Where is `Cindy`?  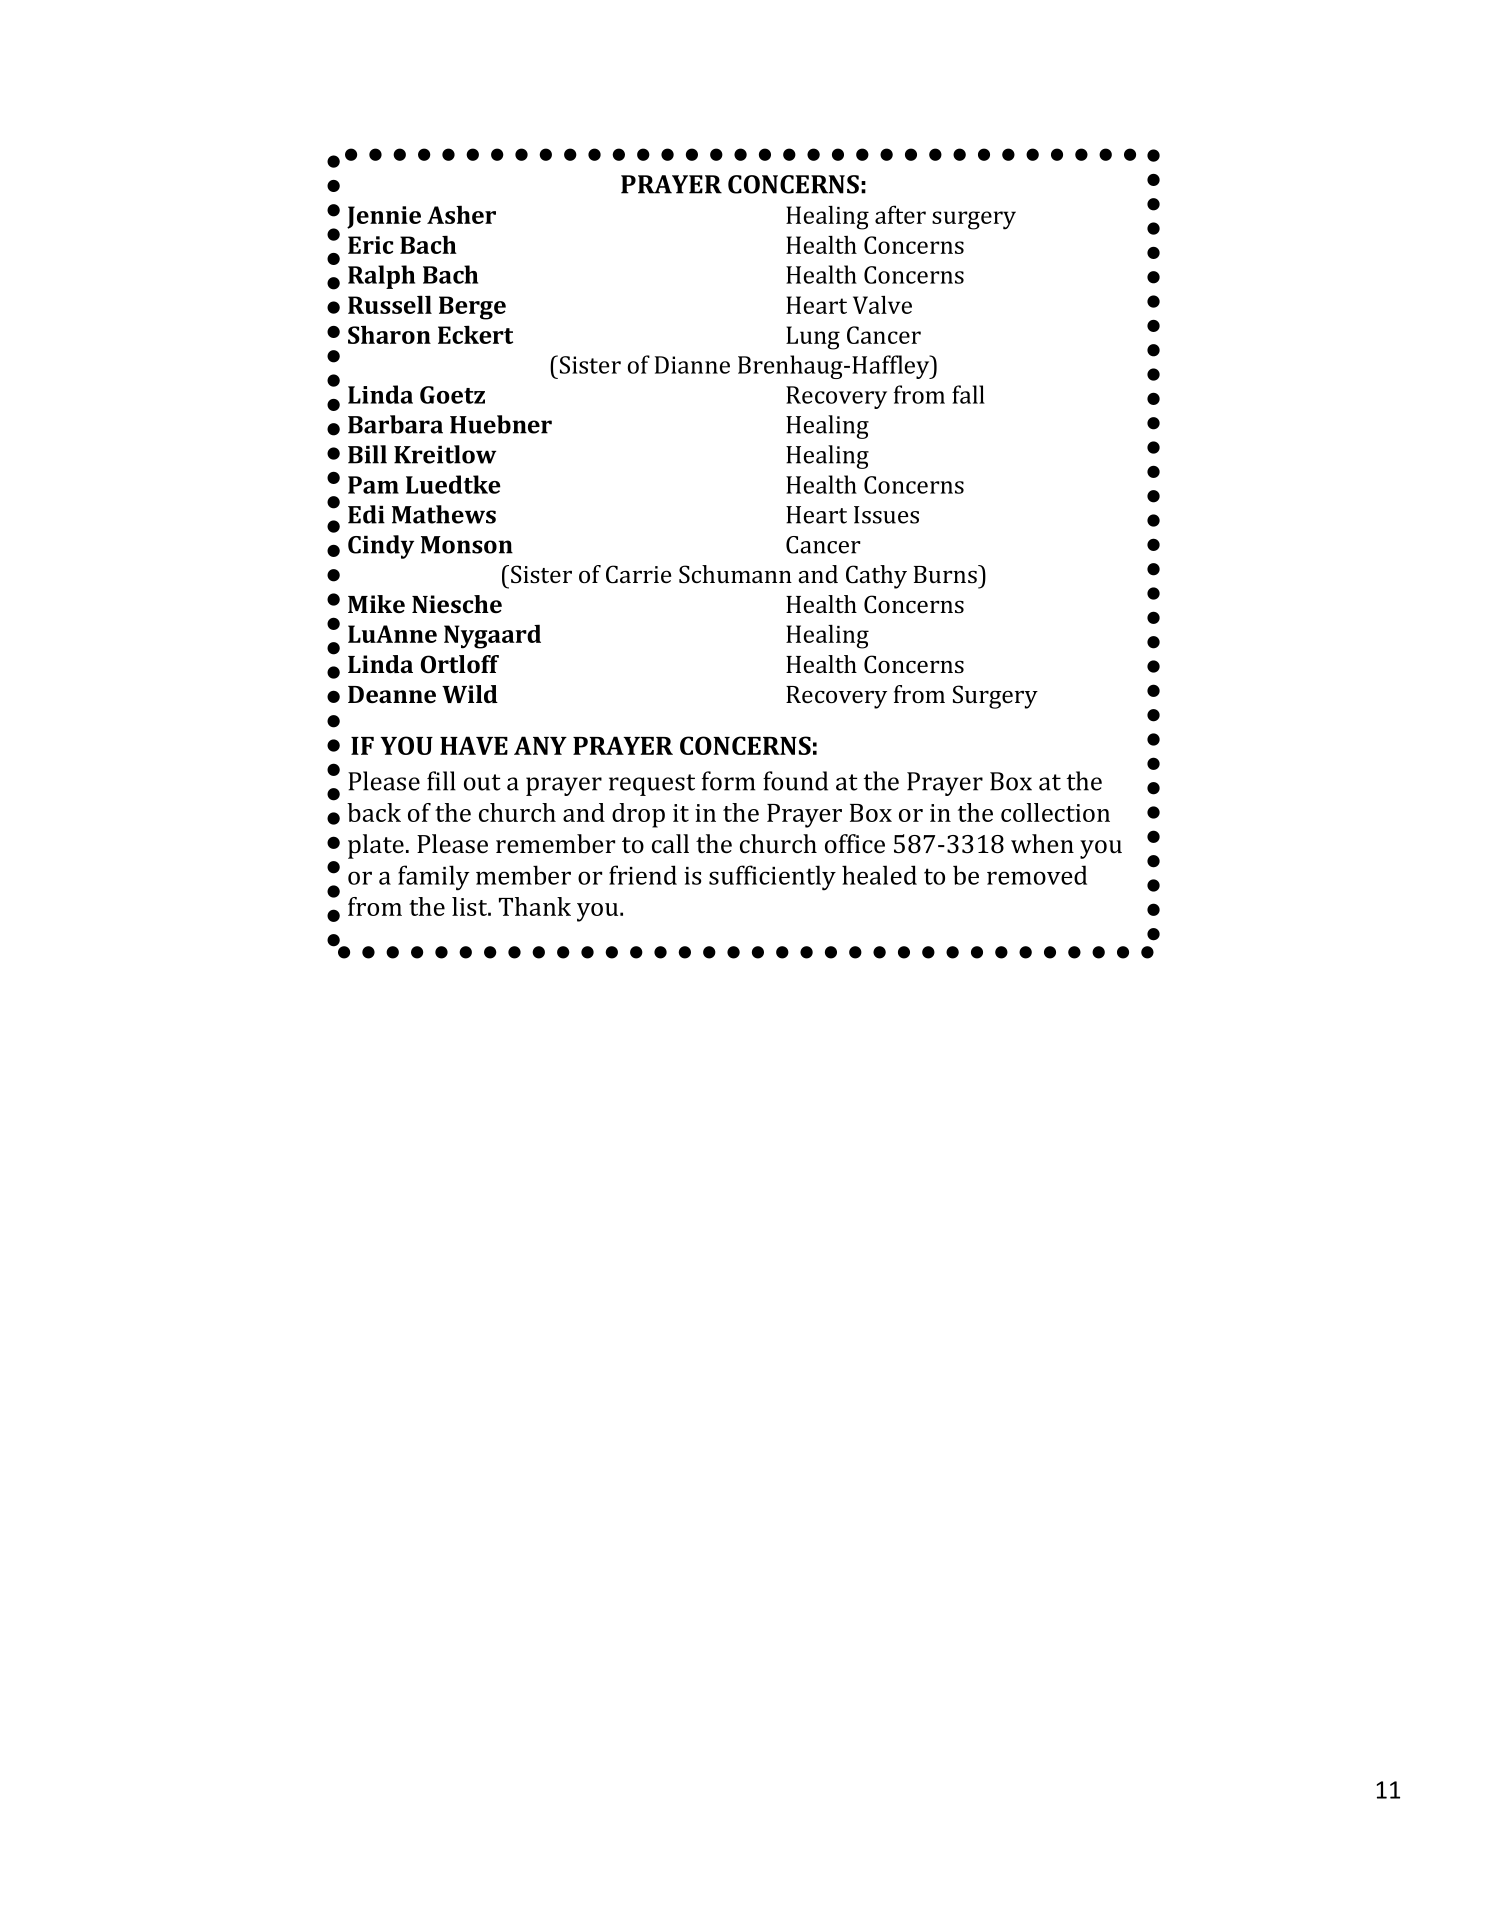 Cindy is located at coordinates (381, 547).
